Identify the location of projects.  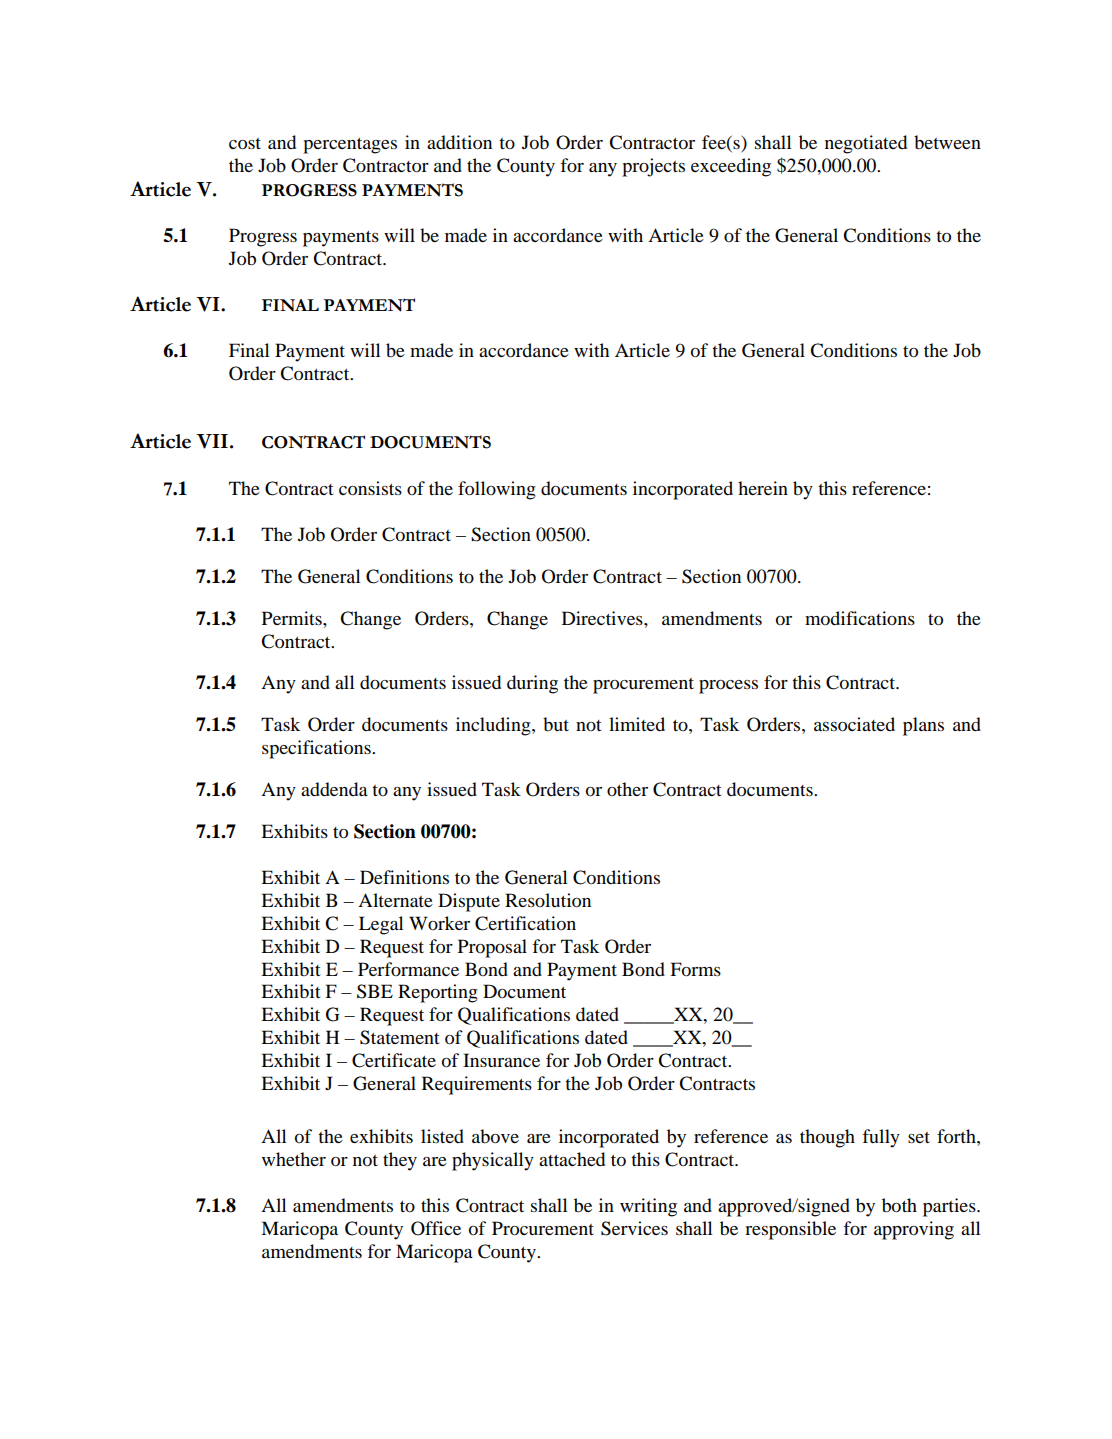
(653, 167).
